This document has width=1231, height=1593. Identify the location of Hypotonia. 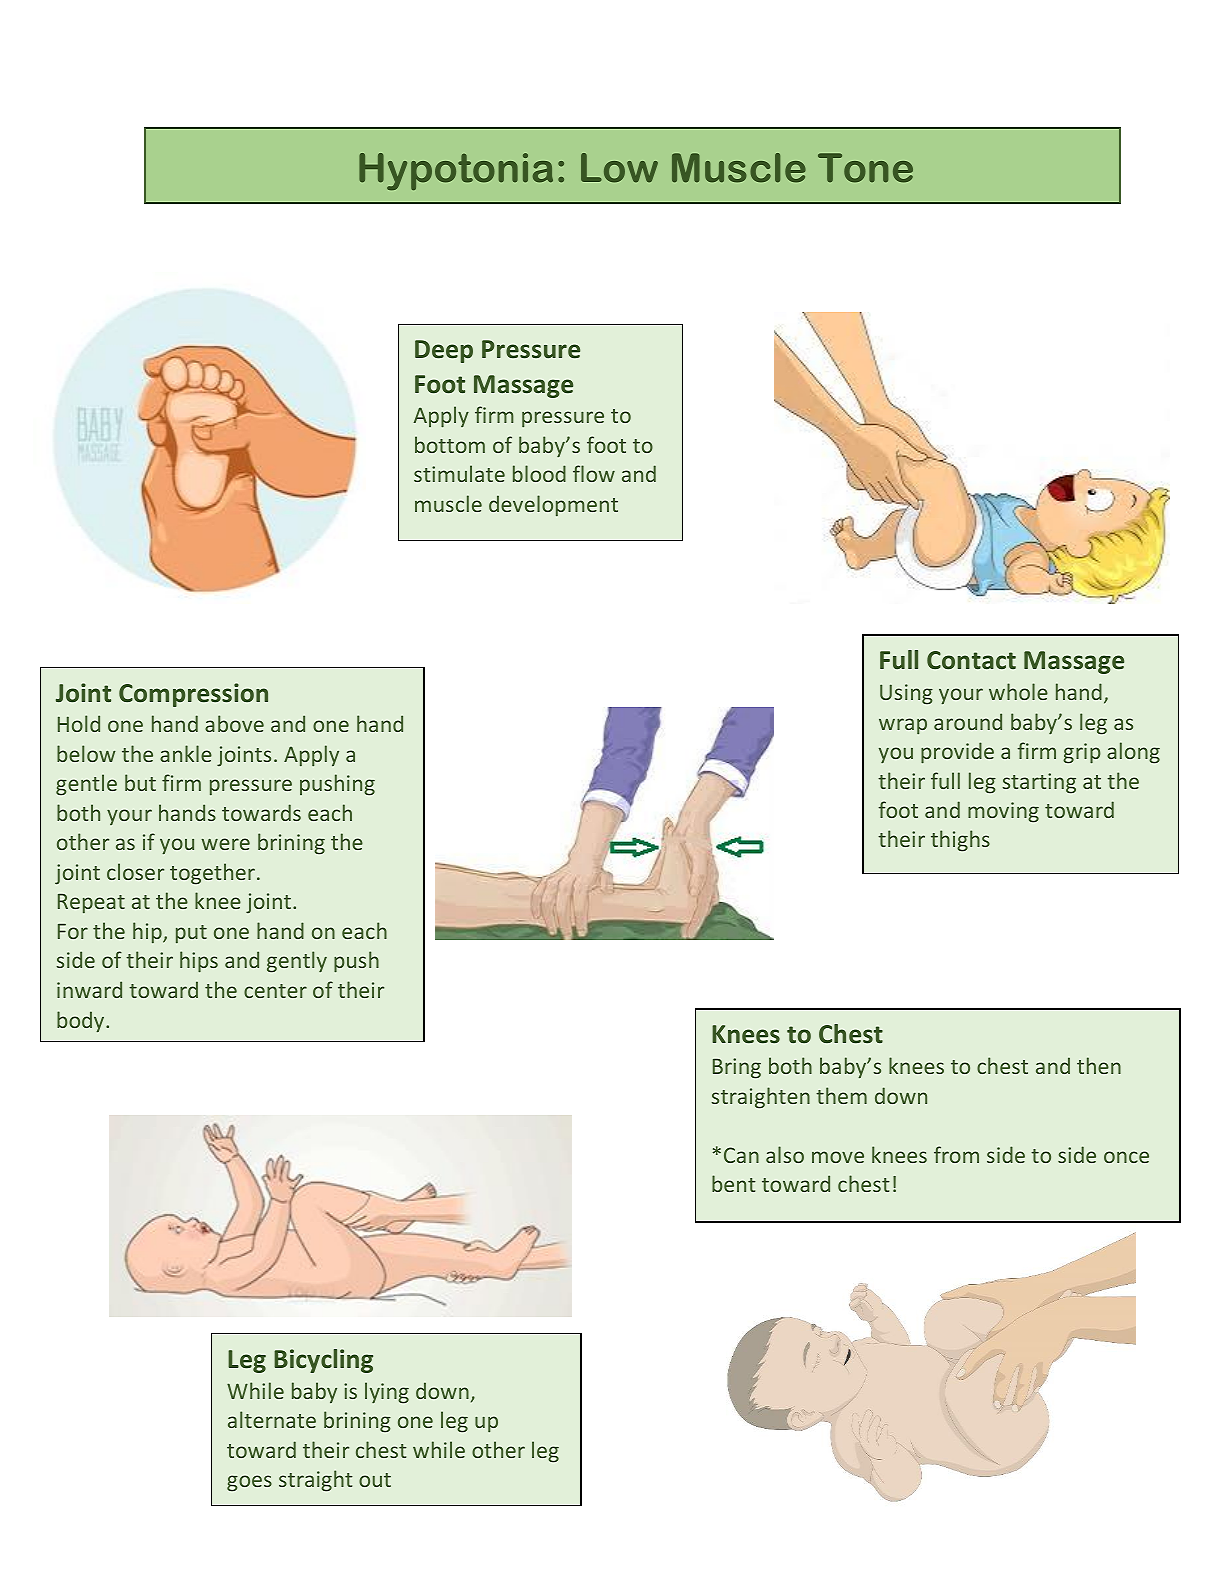
(456, 171).
